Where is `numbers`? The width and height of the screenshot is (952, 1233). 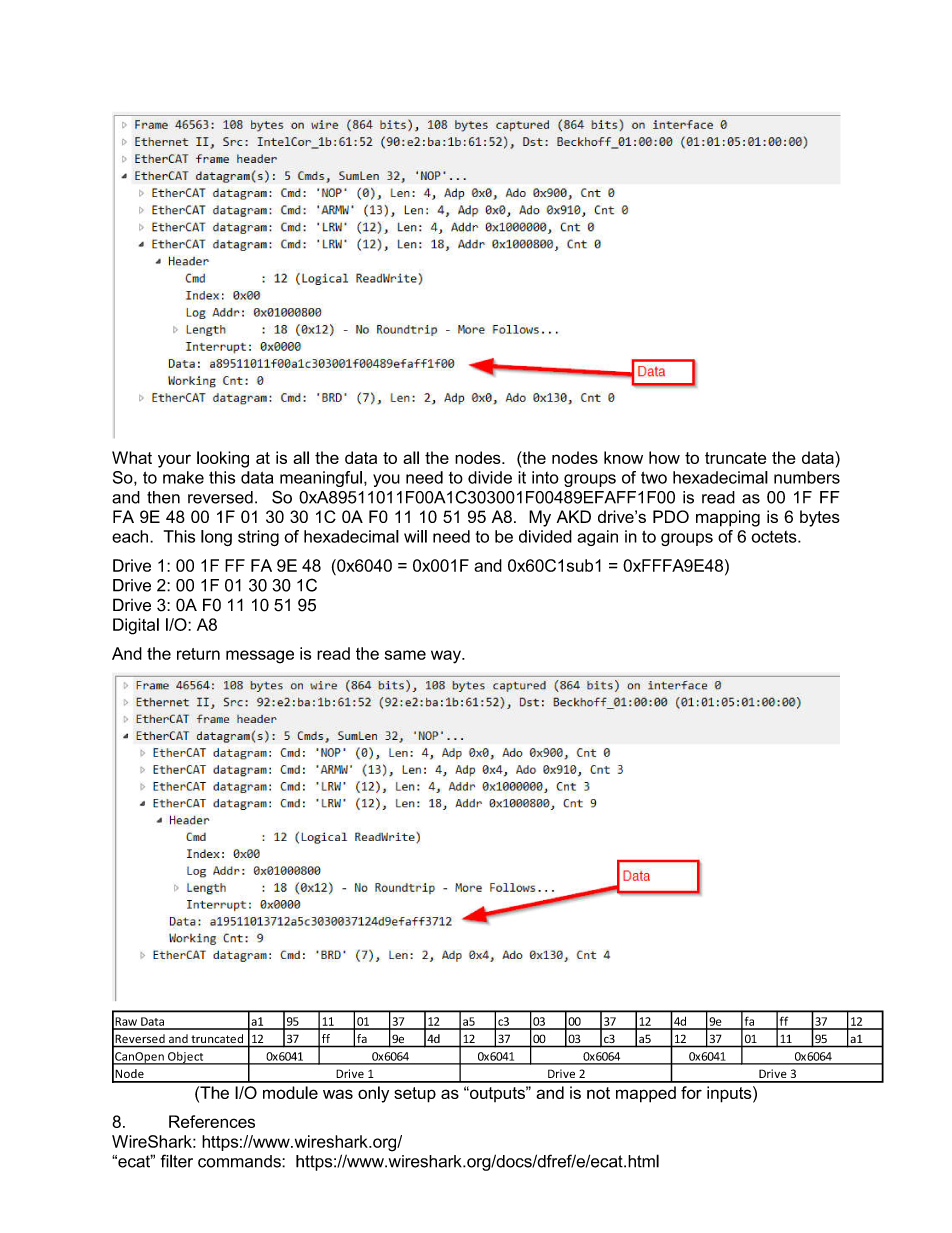
numbers is located at coordinates (807, 477).
